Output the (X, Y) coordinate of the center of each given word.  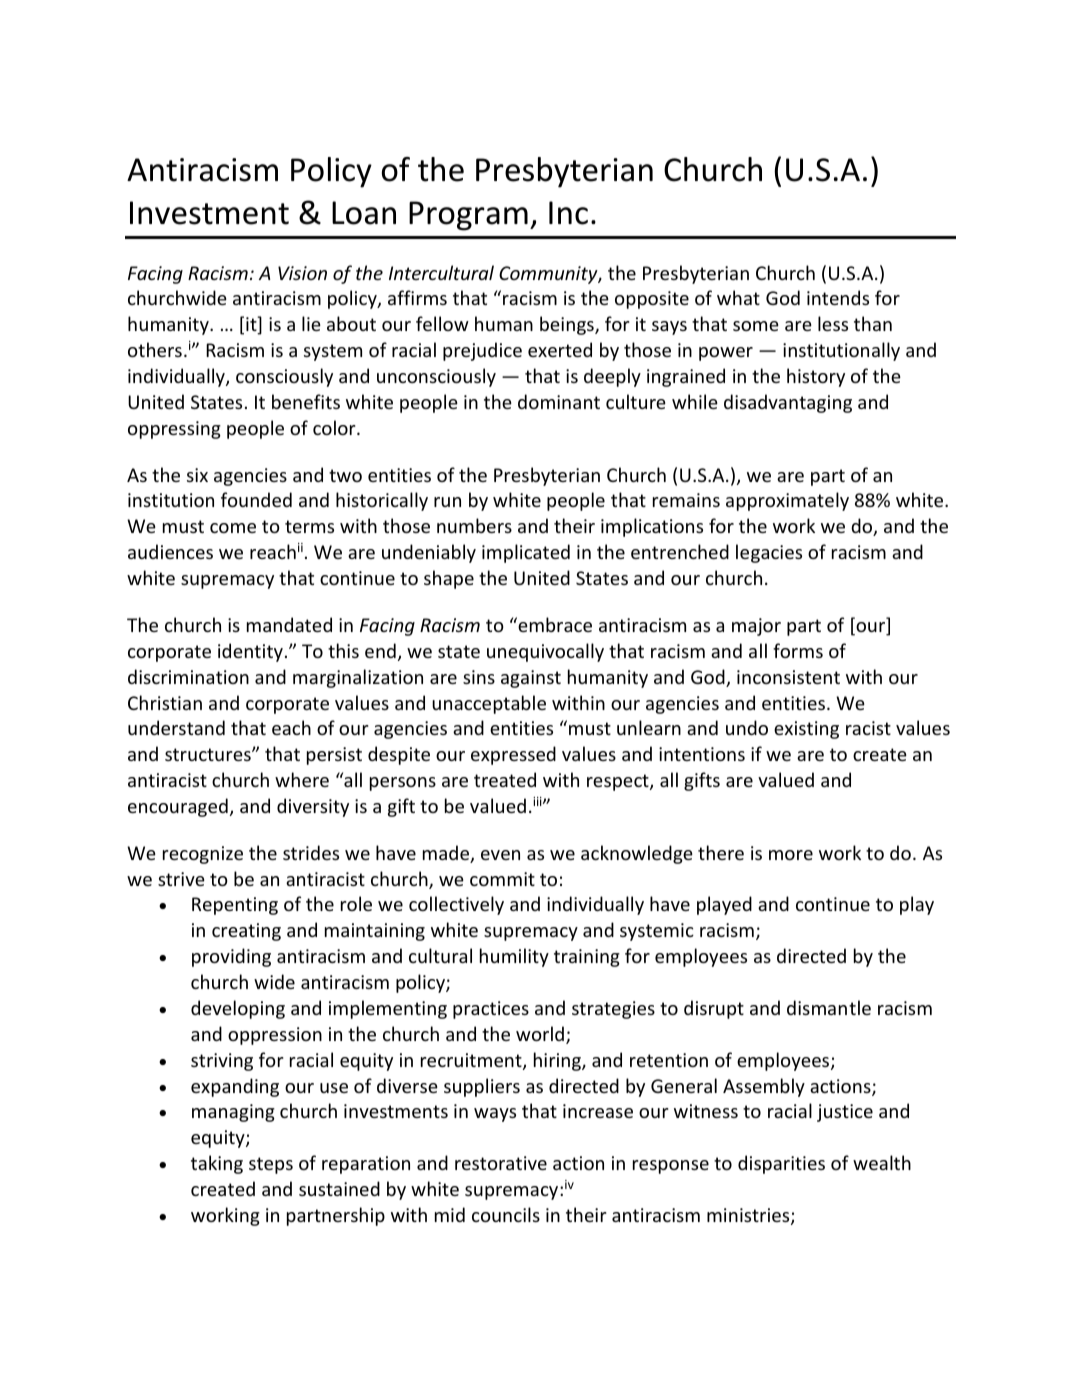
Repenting (235, 906)
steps (271, 1165)
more (791, 855)
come (233, 528)
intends (838, 297)
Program (468, 216)
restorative (501, 1163)
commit (502, 879)
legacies (769, 553)
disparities (781, 1164)
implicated (526, 553)
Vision (302, 273)
